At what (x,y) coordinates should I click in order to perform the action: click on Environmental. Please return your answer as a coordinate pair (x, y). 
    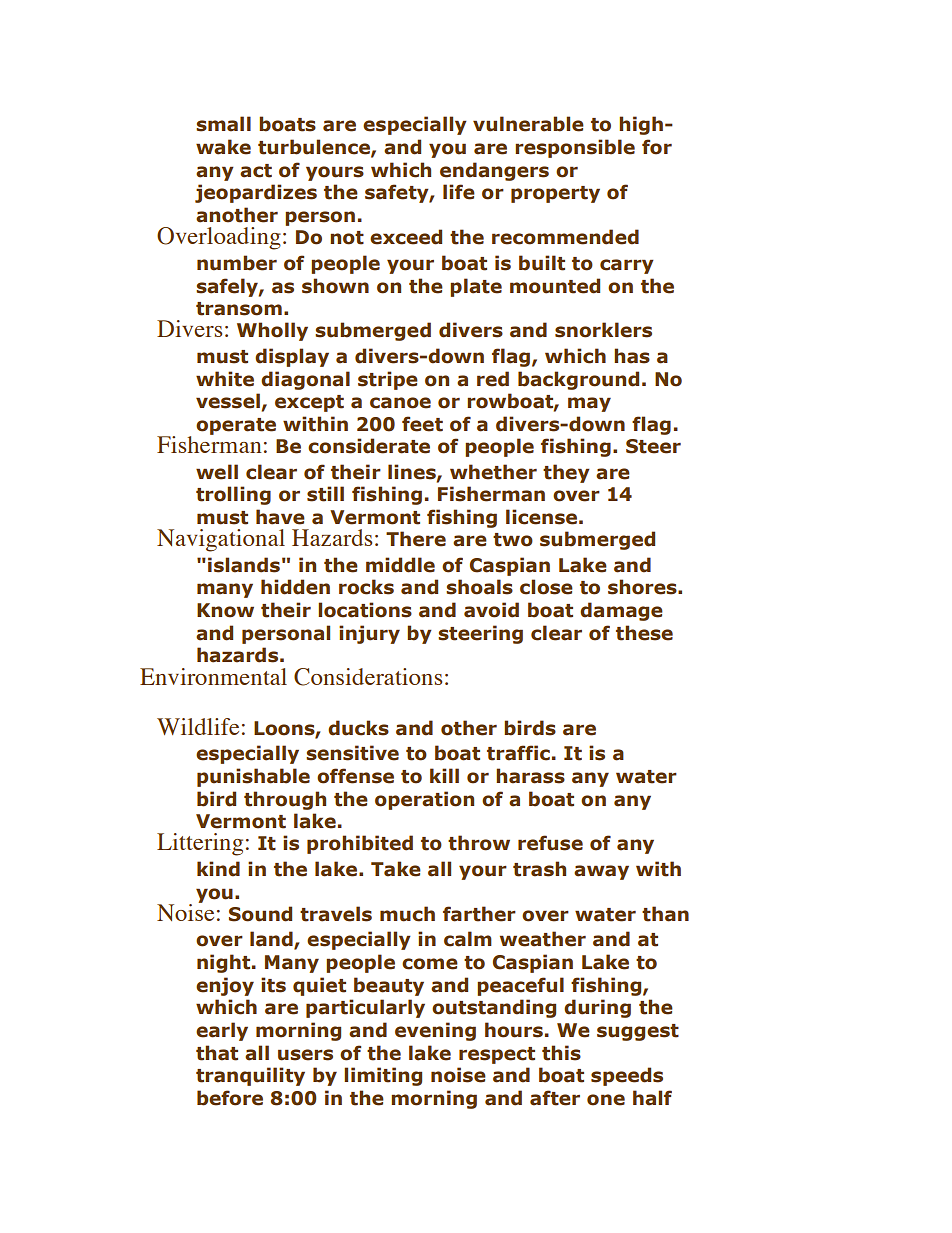
    Looking at the image, I should click on (213, 676).
